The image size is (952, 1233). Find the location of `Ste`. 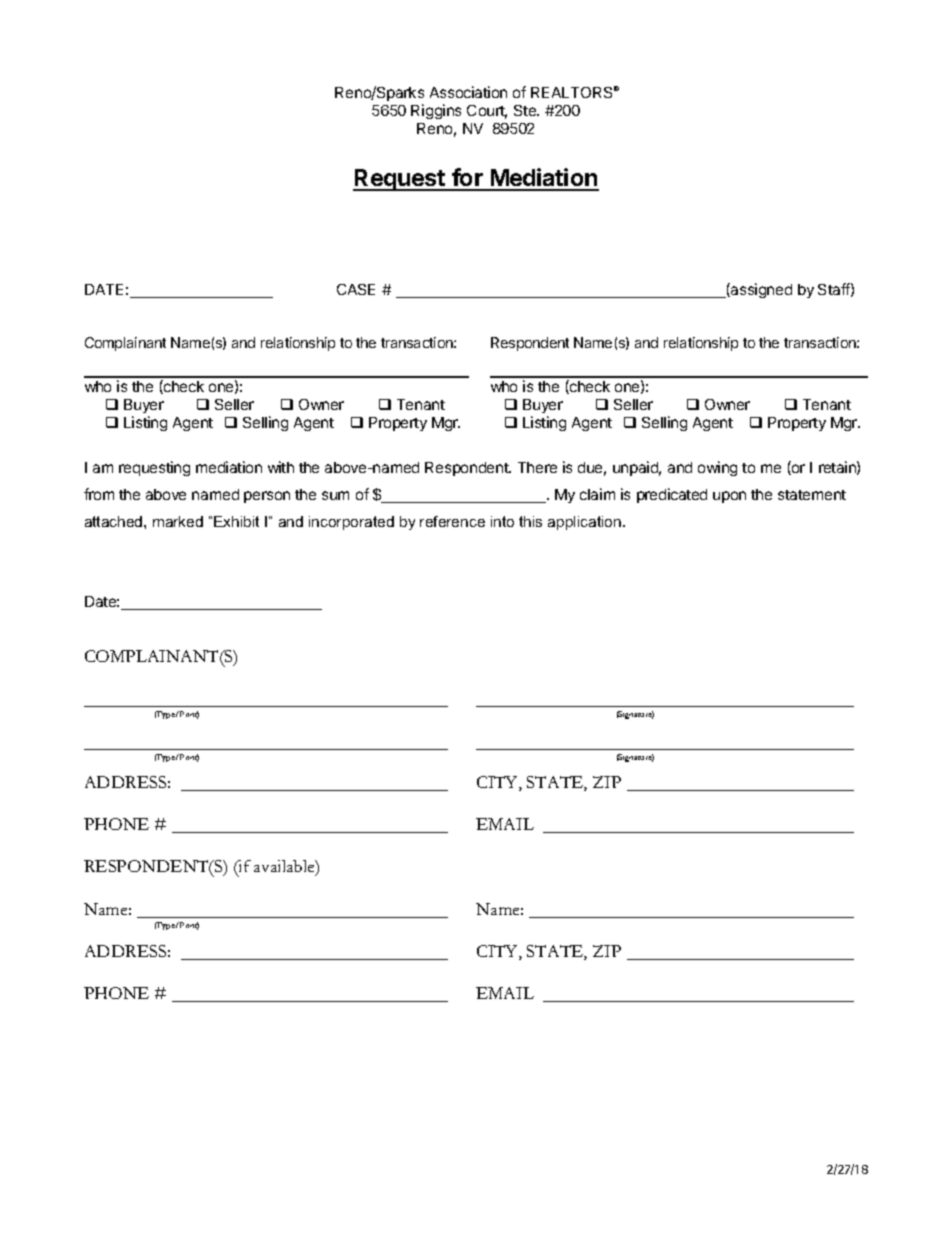

Ste is located at coordinates (526, 110).
